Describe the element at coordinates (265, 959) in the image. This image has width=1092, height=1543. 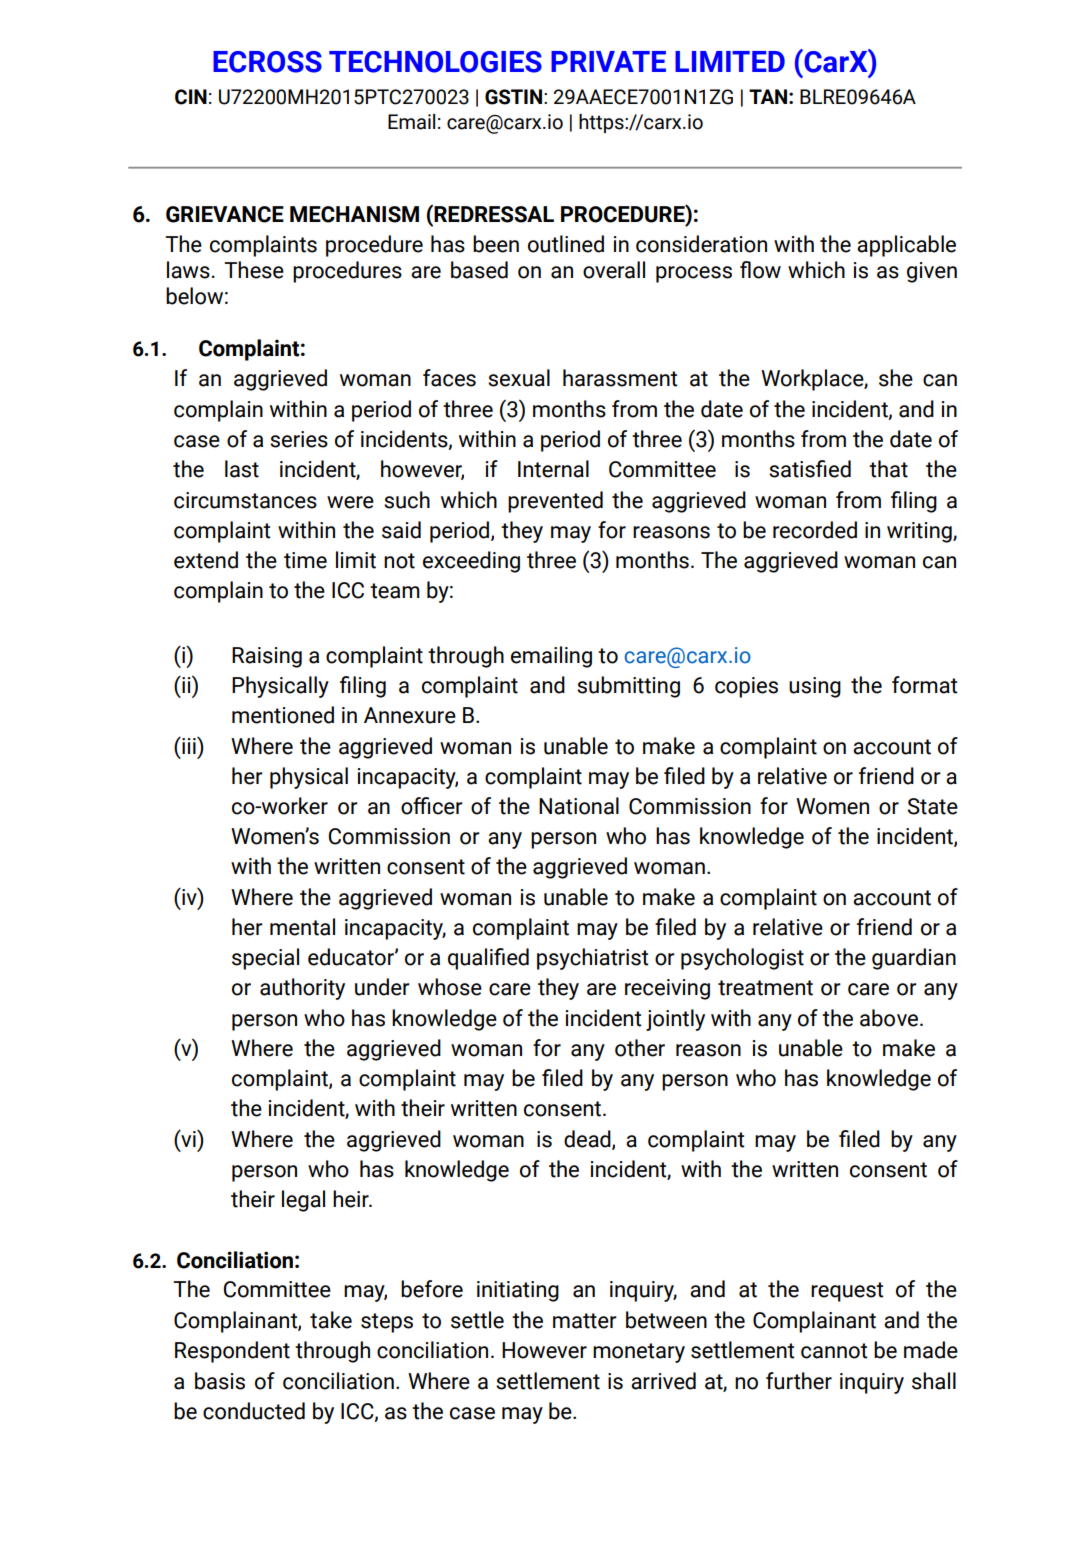
I see `special` at that location.
